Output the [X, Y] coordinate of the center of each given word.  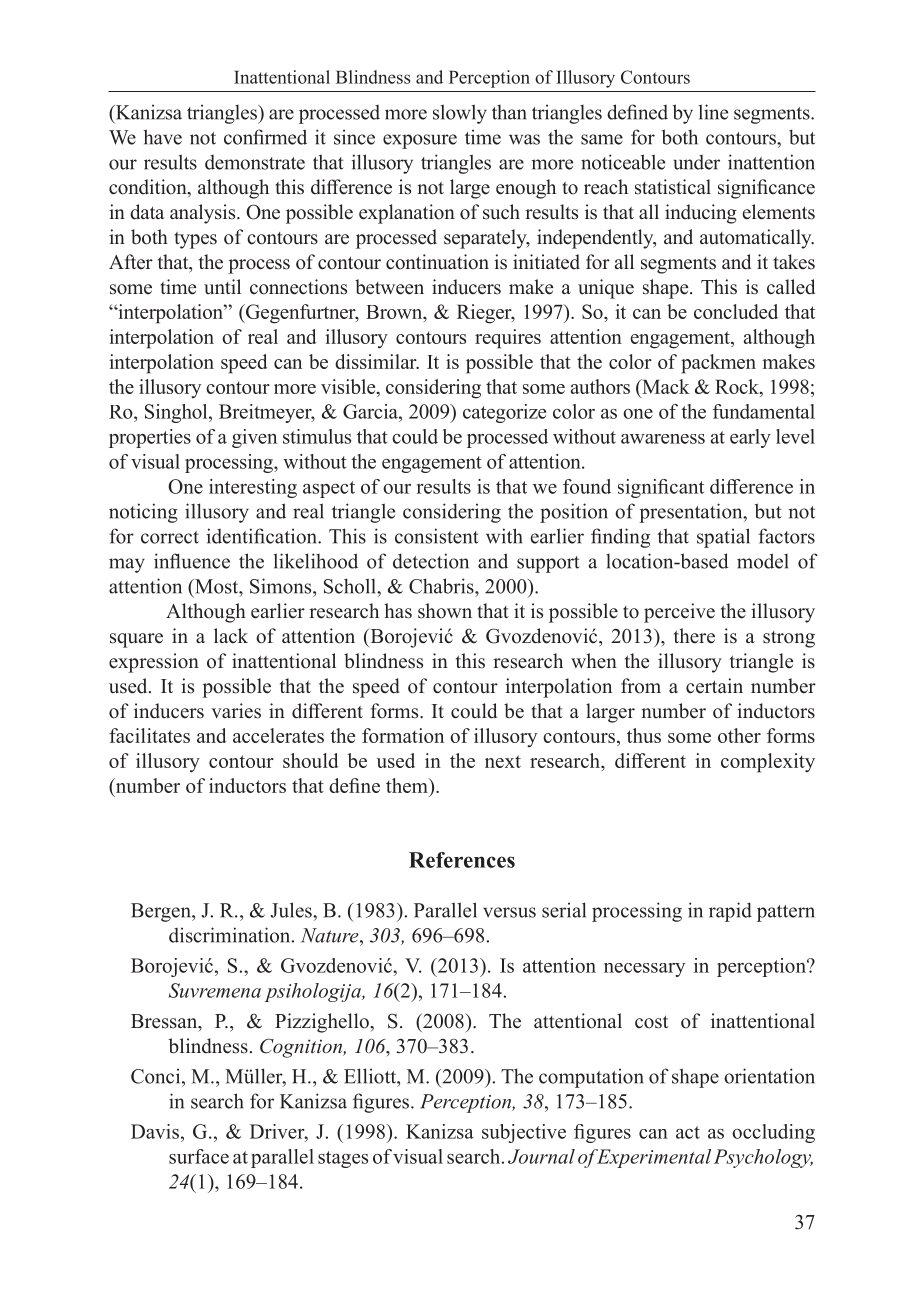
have [163, 137]
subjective [524, 1133]
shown [445, 611]
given [254, 438]
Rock [738, 386]
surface [199, 1156]
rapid [730, 912]
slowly [460, 114]
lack [231, 636]
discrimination [231, 935]
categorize [504, 413]
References [462, 860]
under [696, 162]
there [694, 636]
